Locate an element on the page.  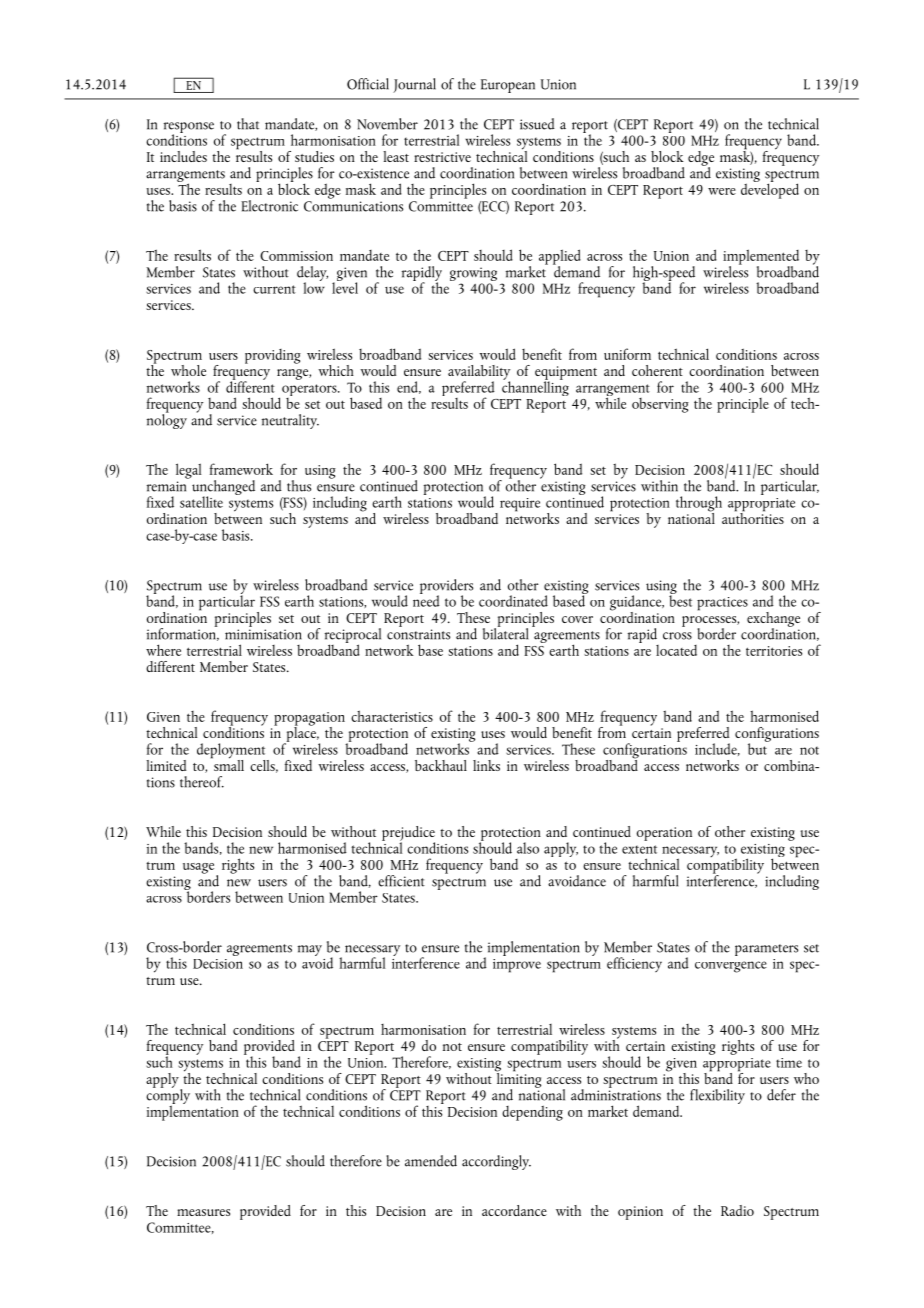
availability is located at coordinates (479, 373).
